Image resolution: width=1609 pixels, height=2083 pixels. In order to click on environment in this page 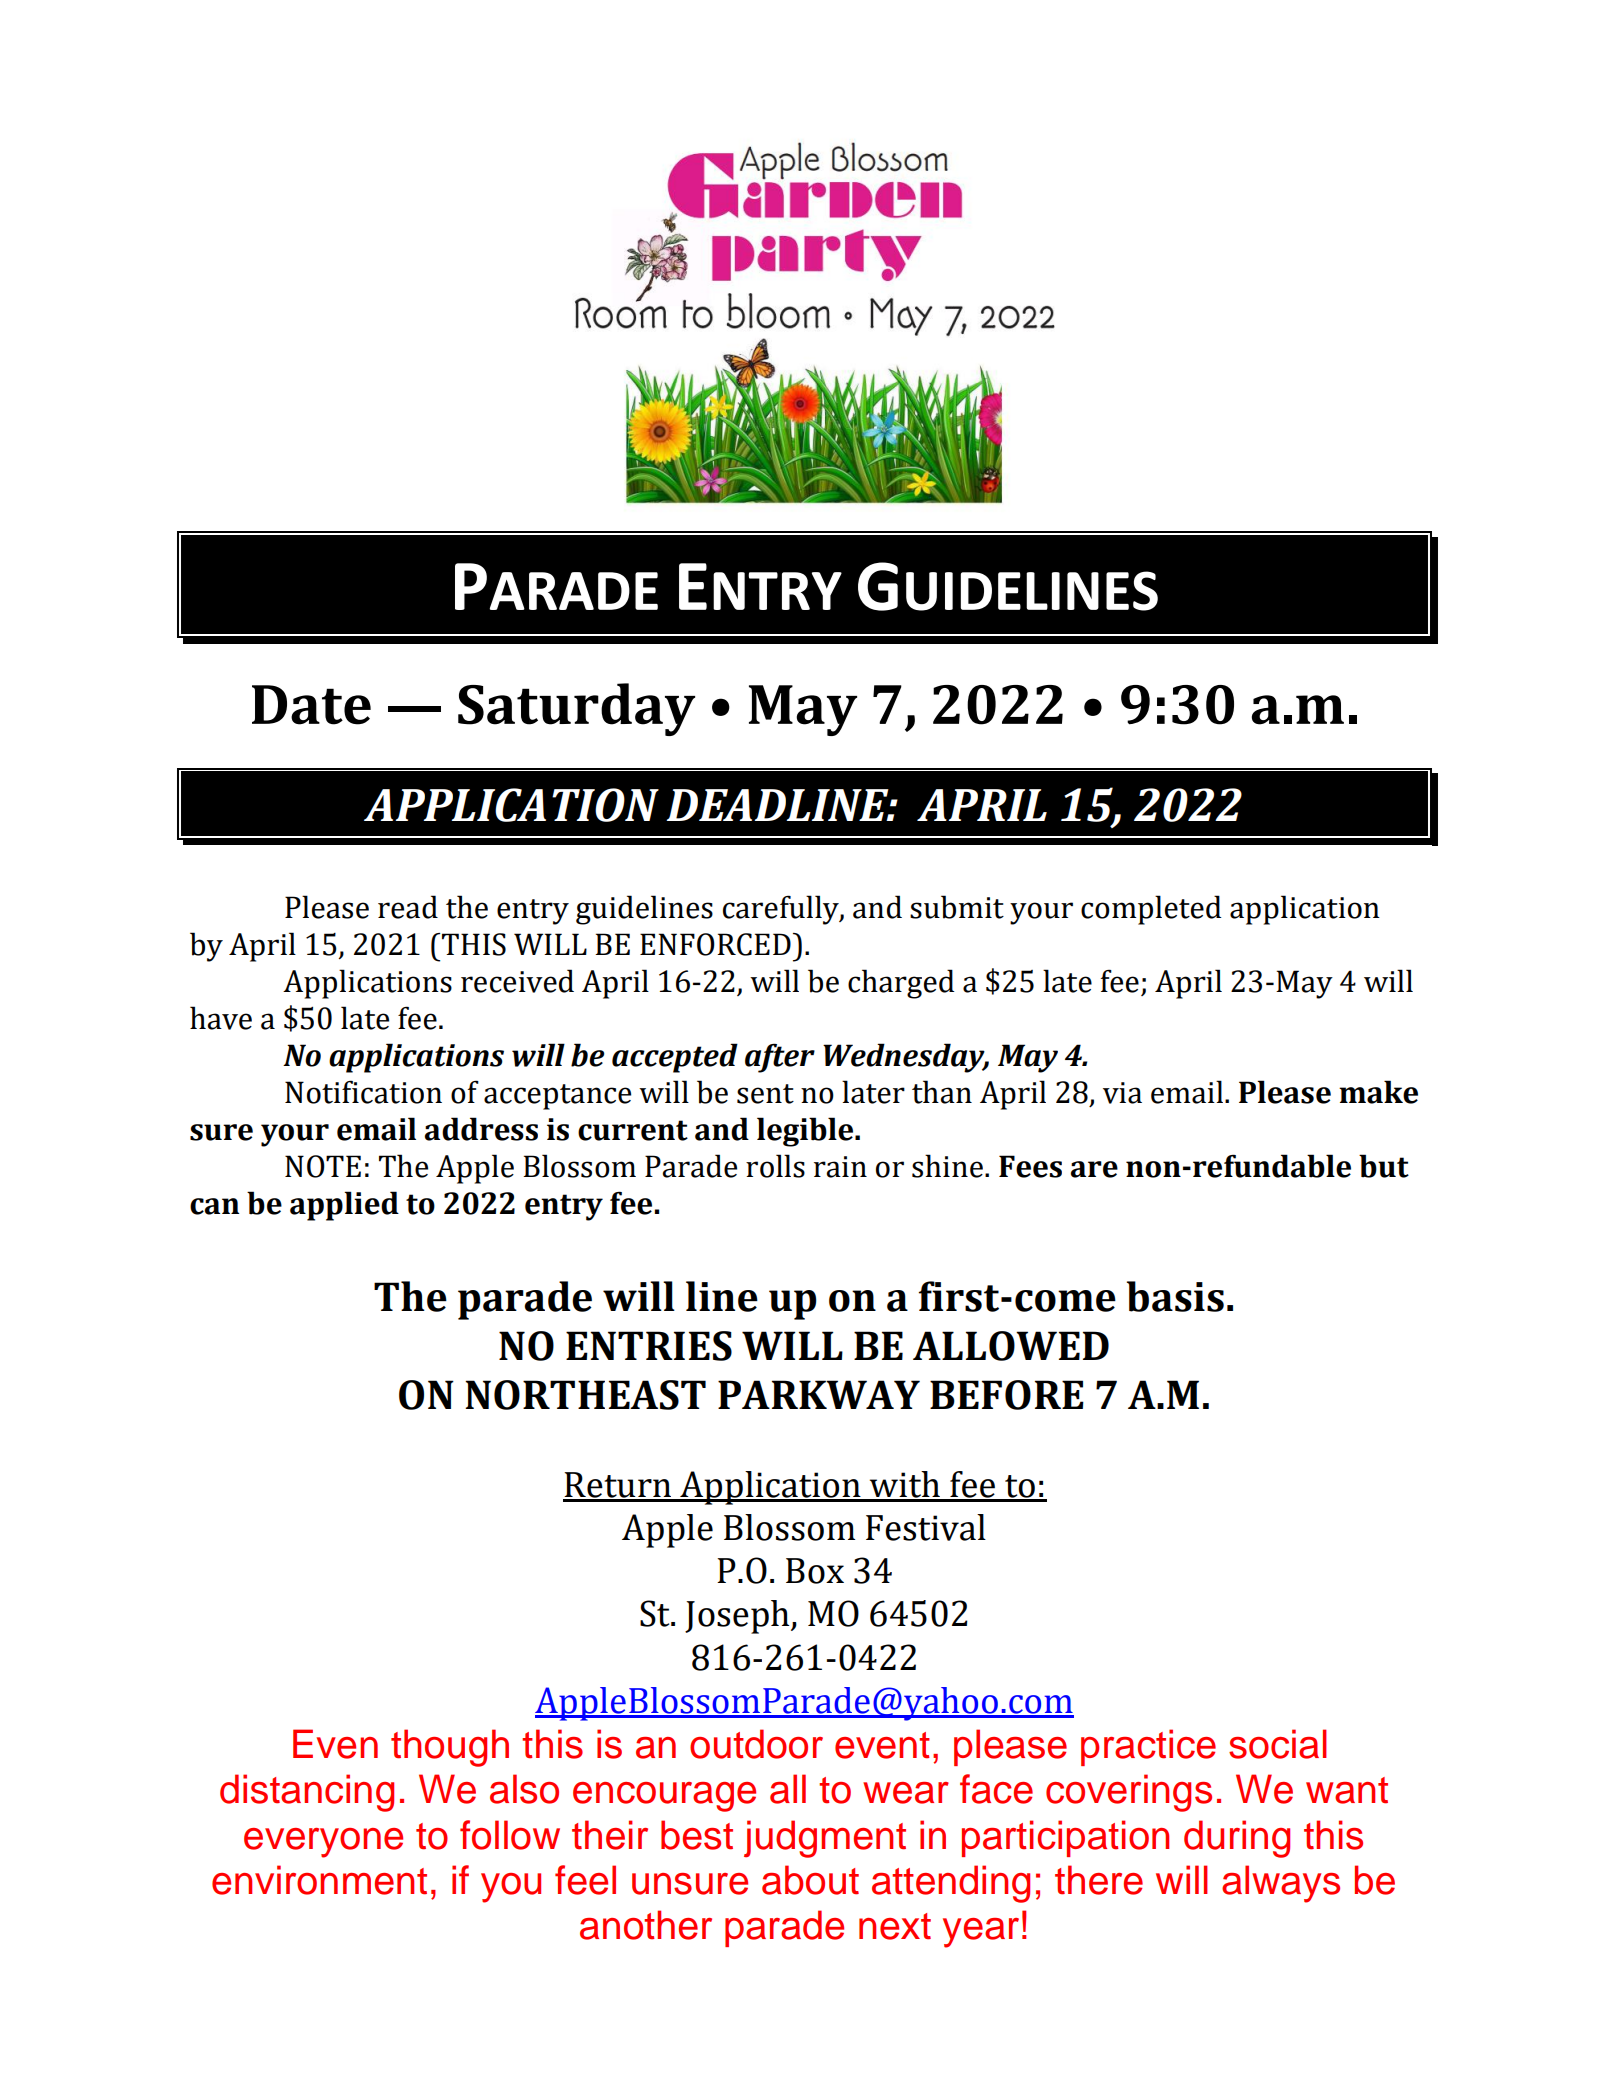, I will do `click(319, 1880)`.
